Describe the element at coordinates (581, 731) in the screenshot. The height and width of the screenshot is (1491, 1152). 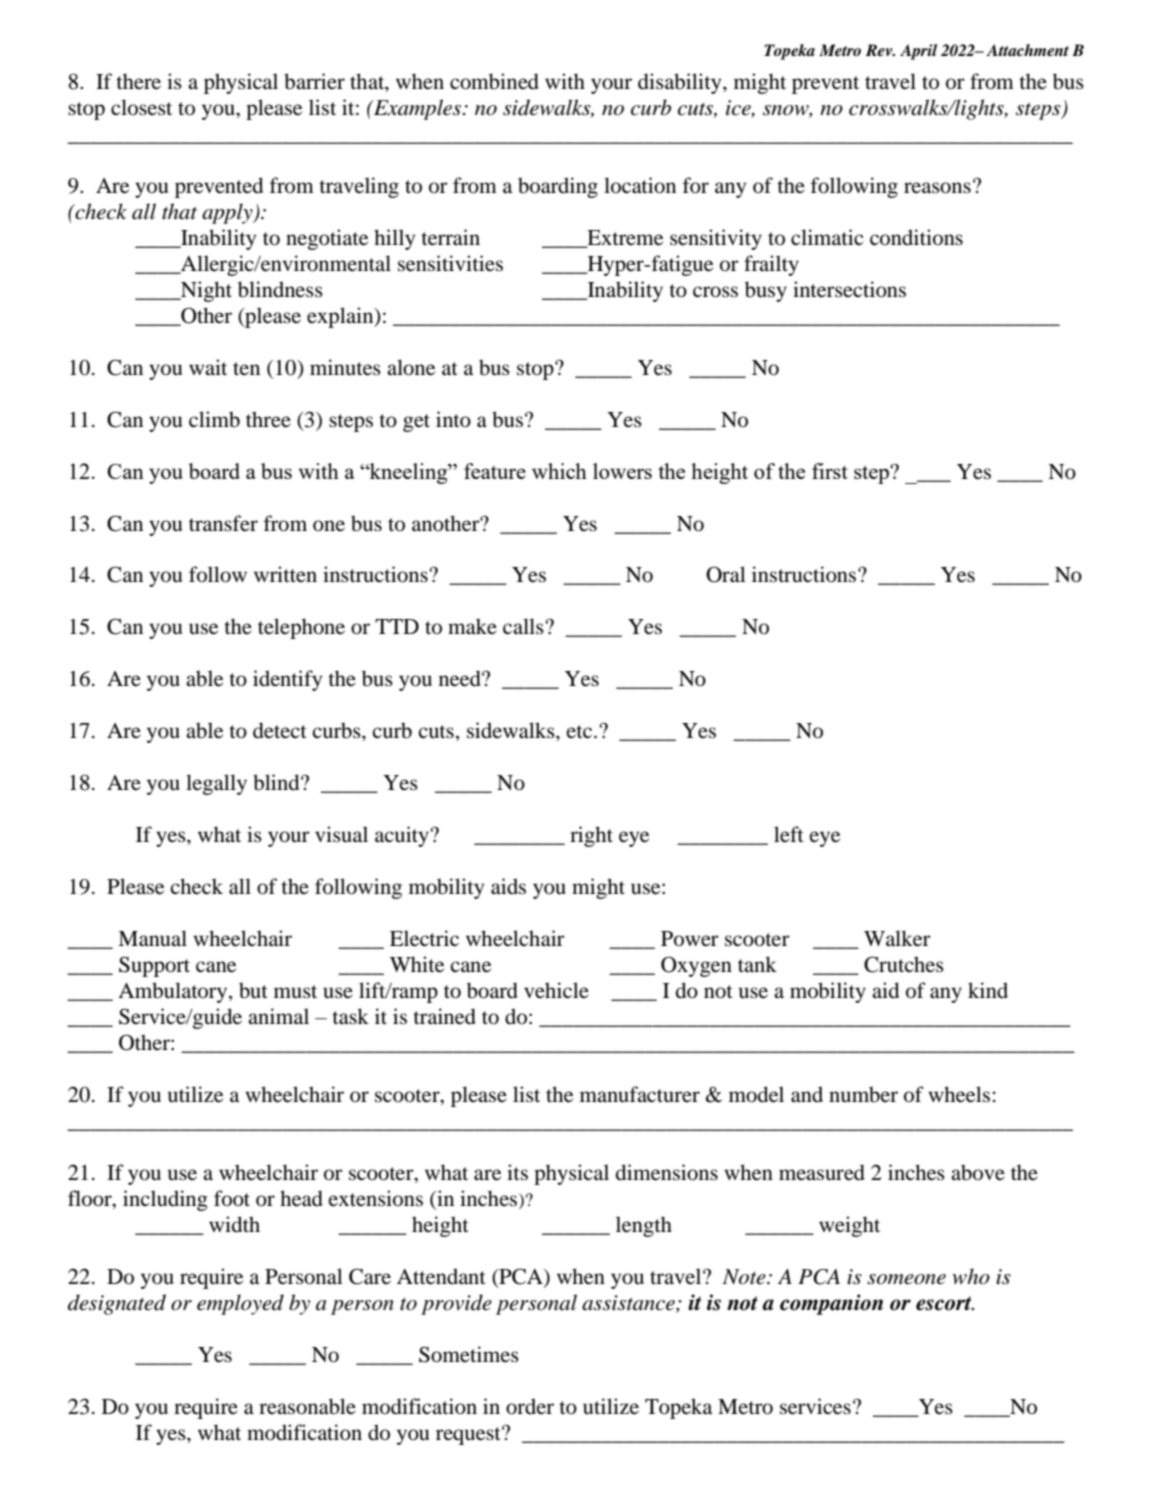
I see `etc` at that location.
